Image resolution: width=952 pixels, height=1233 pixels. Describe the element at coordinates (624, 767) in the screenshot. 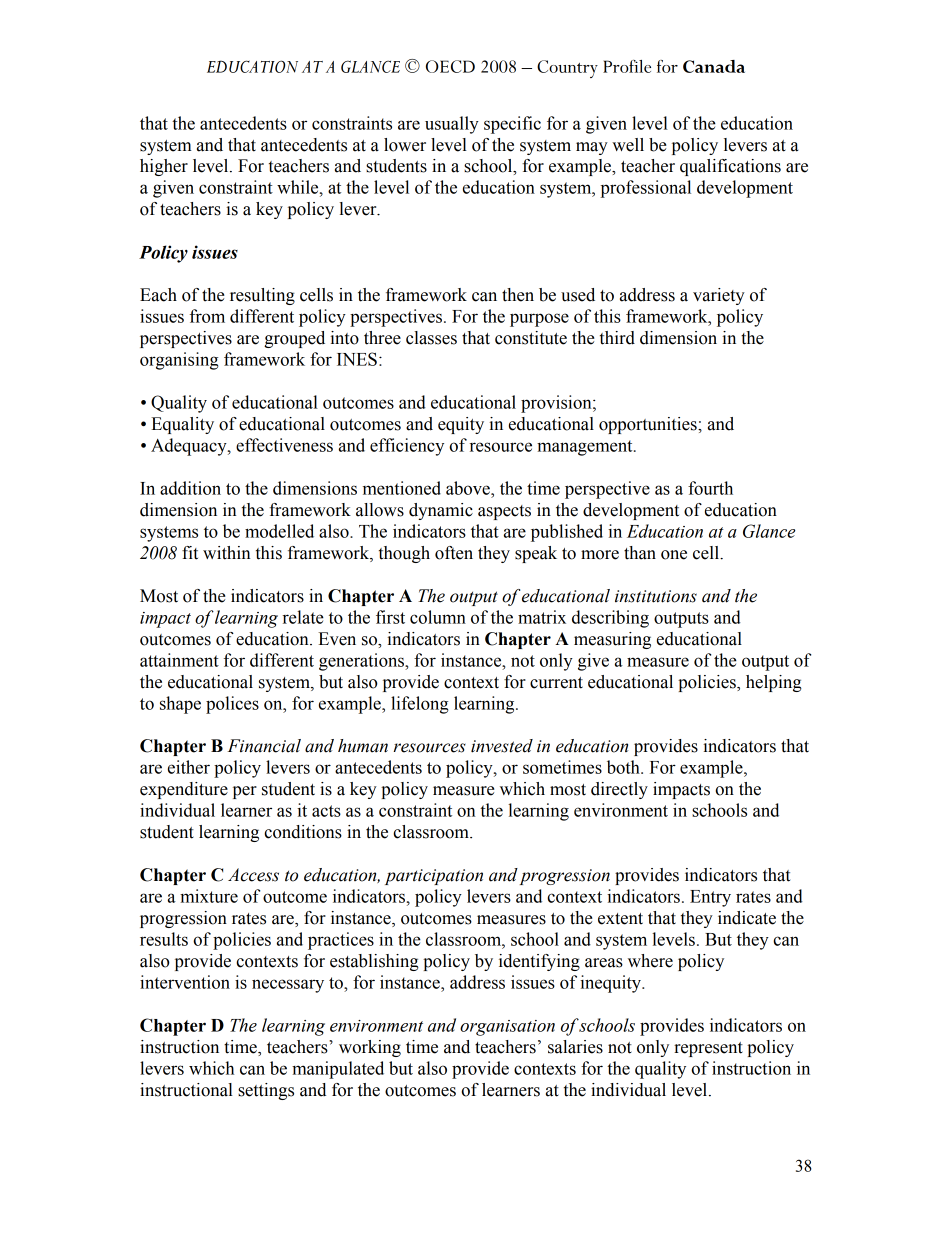

I see `both` at that location.
